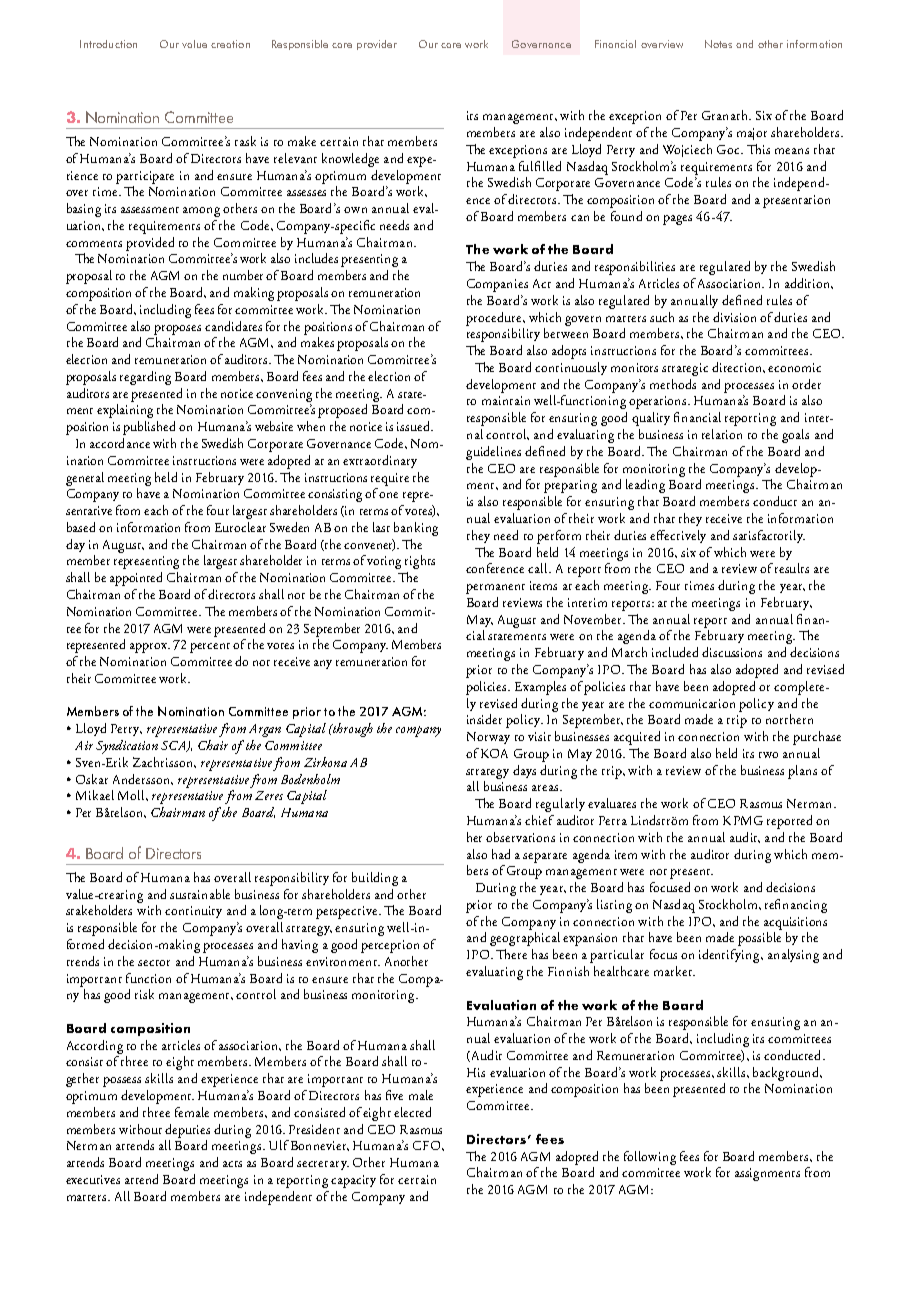 The height and width of the document is (1308, 924). I want to click on Introduction, so click(108, 44).
